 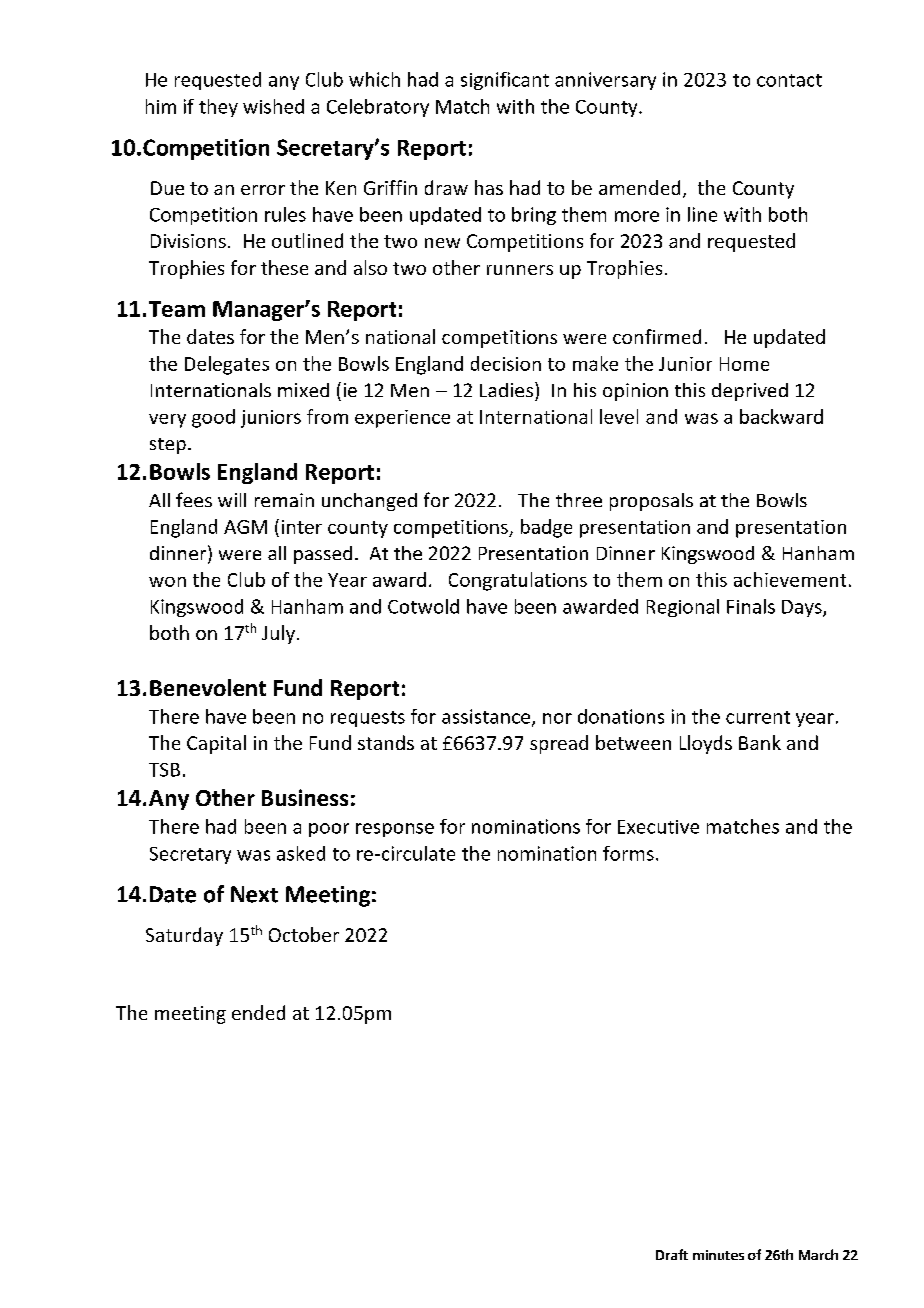 I want to click on current, so click(x=758, y=717).
